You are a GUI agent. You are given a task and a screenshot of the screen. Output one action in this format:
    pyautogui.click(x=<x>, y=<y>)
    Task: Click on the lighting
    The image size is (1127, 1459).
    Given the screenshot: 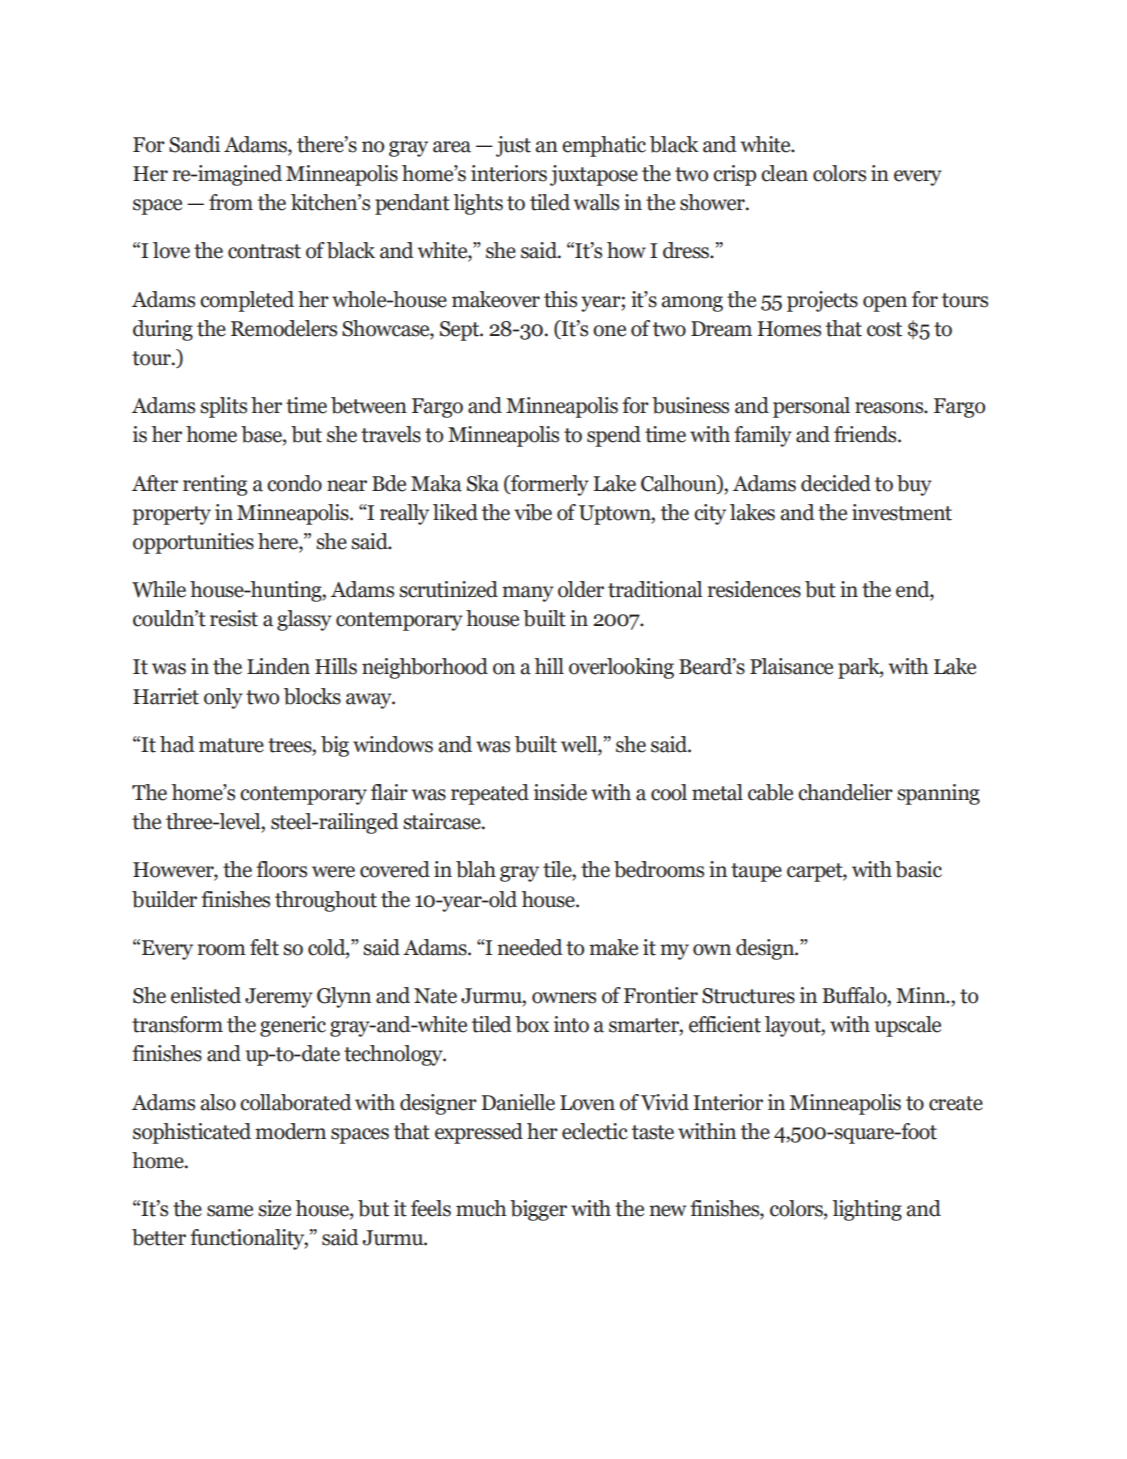 What is the action you would take?
    pyautogui.click(x=867, y=1210)
